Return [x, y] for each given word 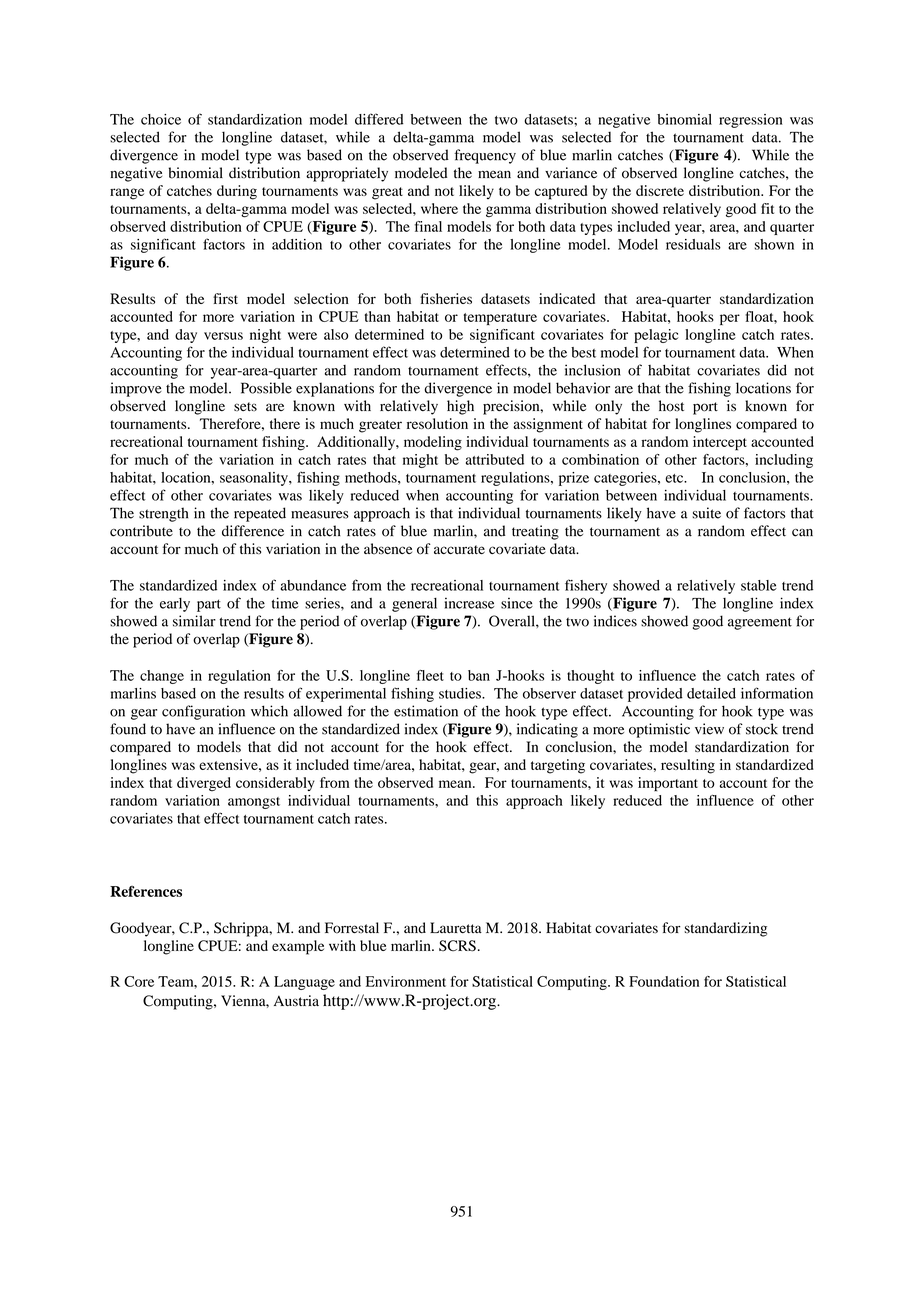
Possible [266, 388]
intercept [720, 443]
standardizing [725, 929]
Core [139, 981]
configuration [203, 712]
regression [750, 121]
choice [161, 119]
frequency [485, 156]
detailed [711, 693]
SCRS [457, 946]
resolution [437, 423]
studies [461, 693]
